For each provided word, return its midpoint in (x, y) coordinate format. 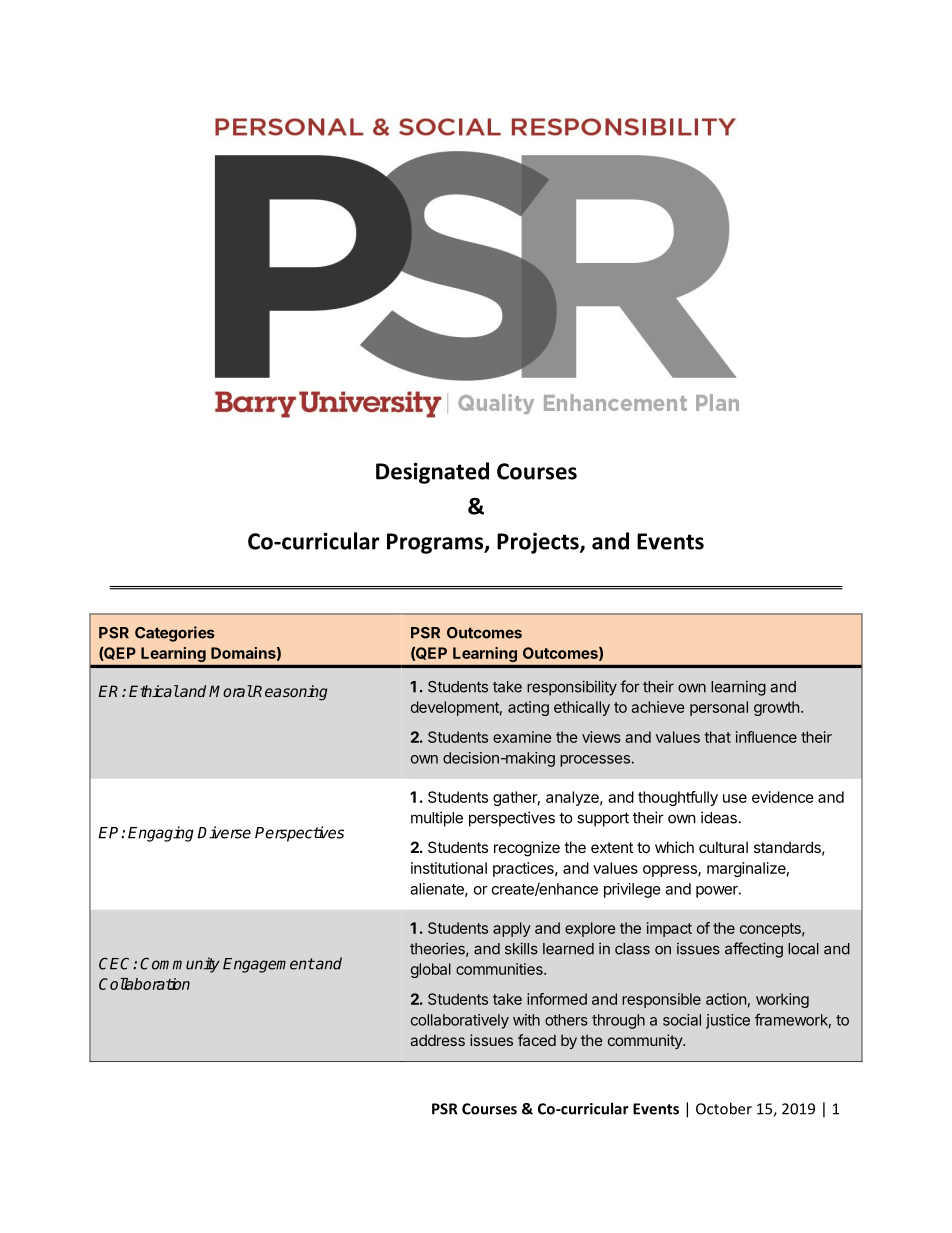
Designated (432, 473)
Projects (539, 543)
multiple (437, 819)
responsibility (572, 688)
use (735, 798)
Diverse (224, 832)
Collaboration (144, 984)
